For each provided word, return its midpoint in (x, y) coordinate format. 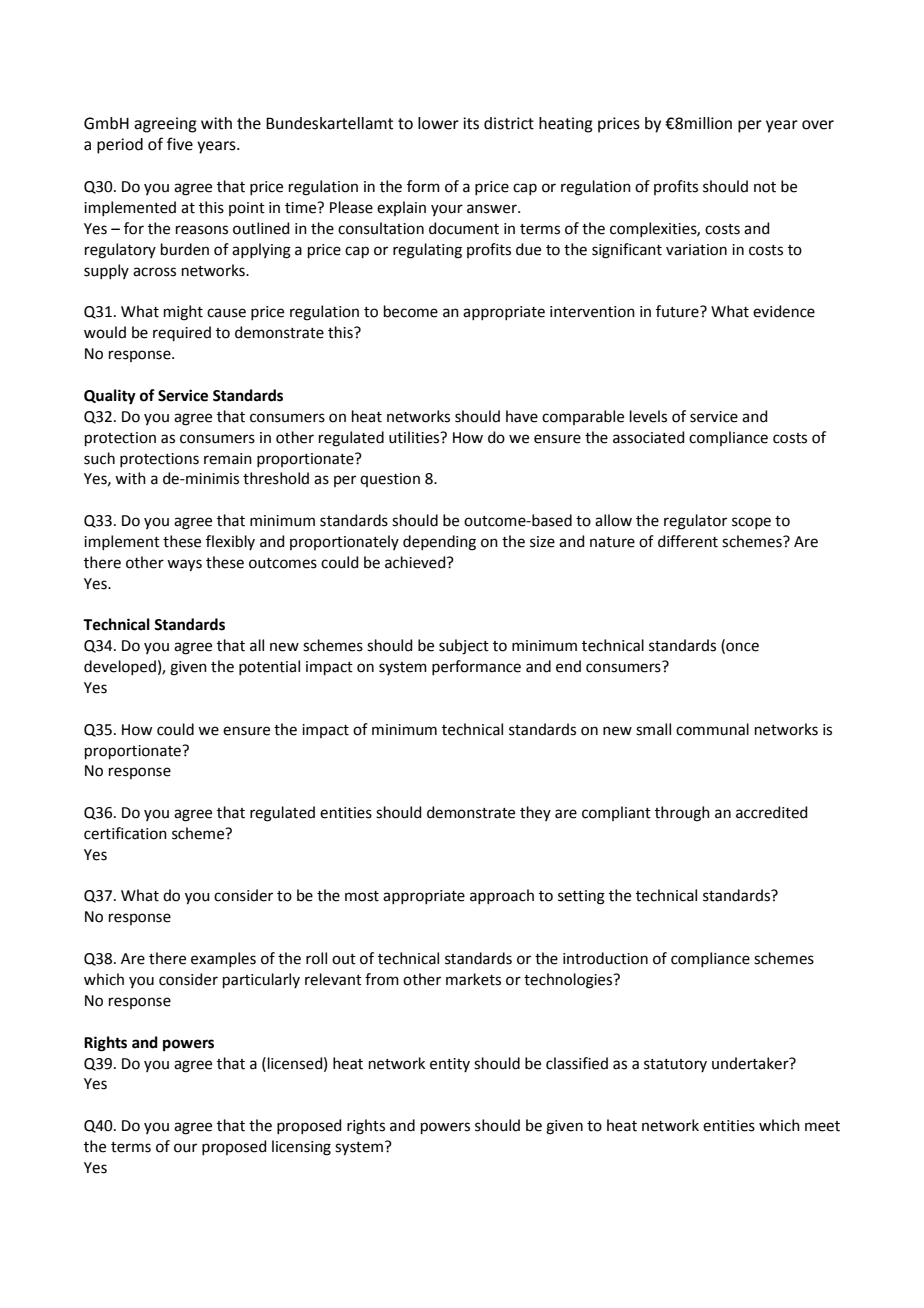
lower (438, 123)
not (765, 187)
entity (450, 1065)
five (180, 144)
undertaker (751, 1063)
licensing (301, 1148)
